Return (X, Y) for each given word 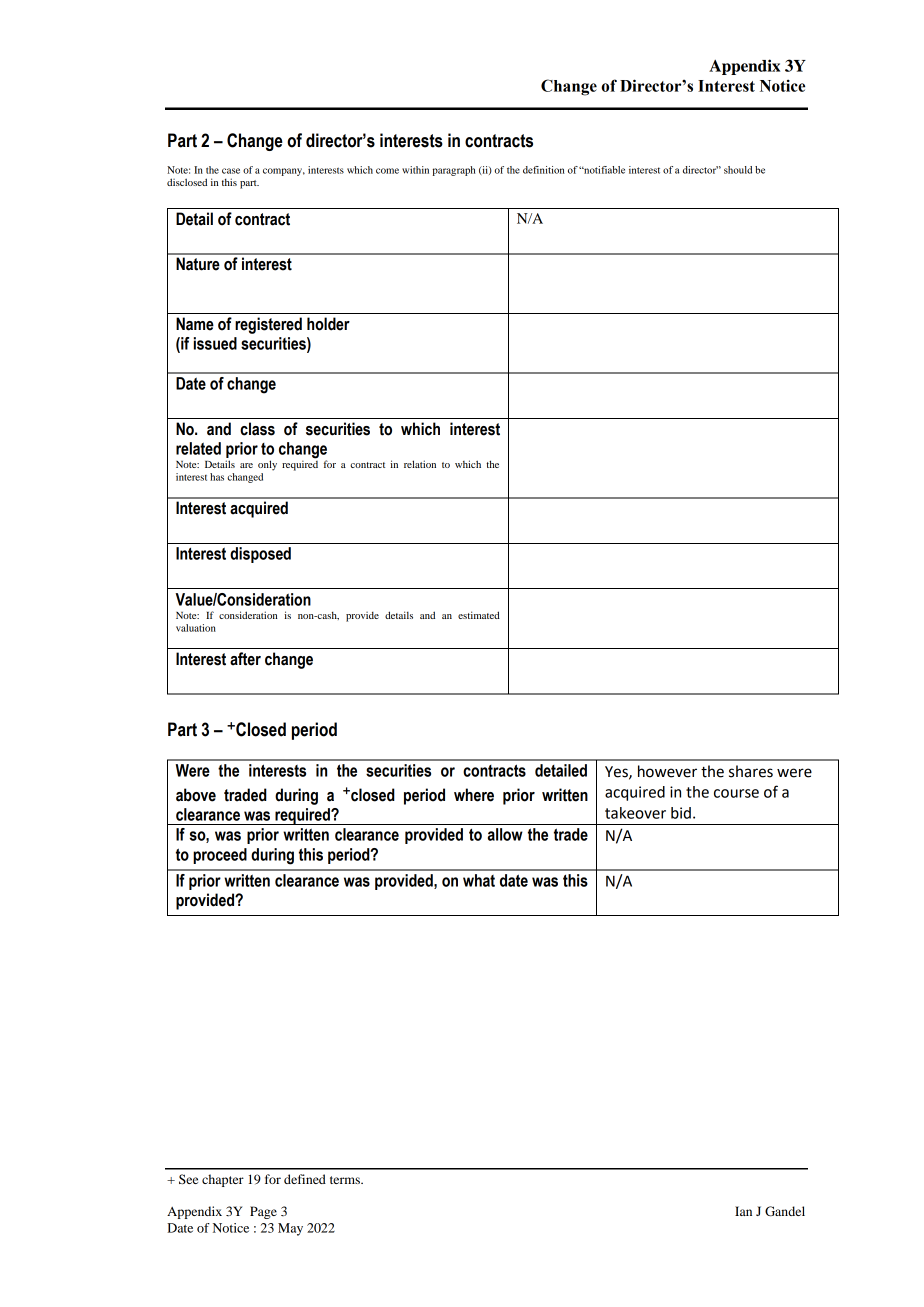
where (474, 795)
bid (681, 813)
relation (420, 464)
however (667, 771)
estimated (479, 615)
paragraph (454, 171)
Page (263, 1212)
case (231, 171)
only (267, 465)
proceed (220, 856)
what (479, 880)
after (245, 659)
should (738, 170)
